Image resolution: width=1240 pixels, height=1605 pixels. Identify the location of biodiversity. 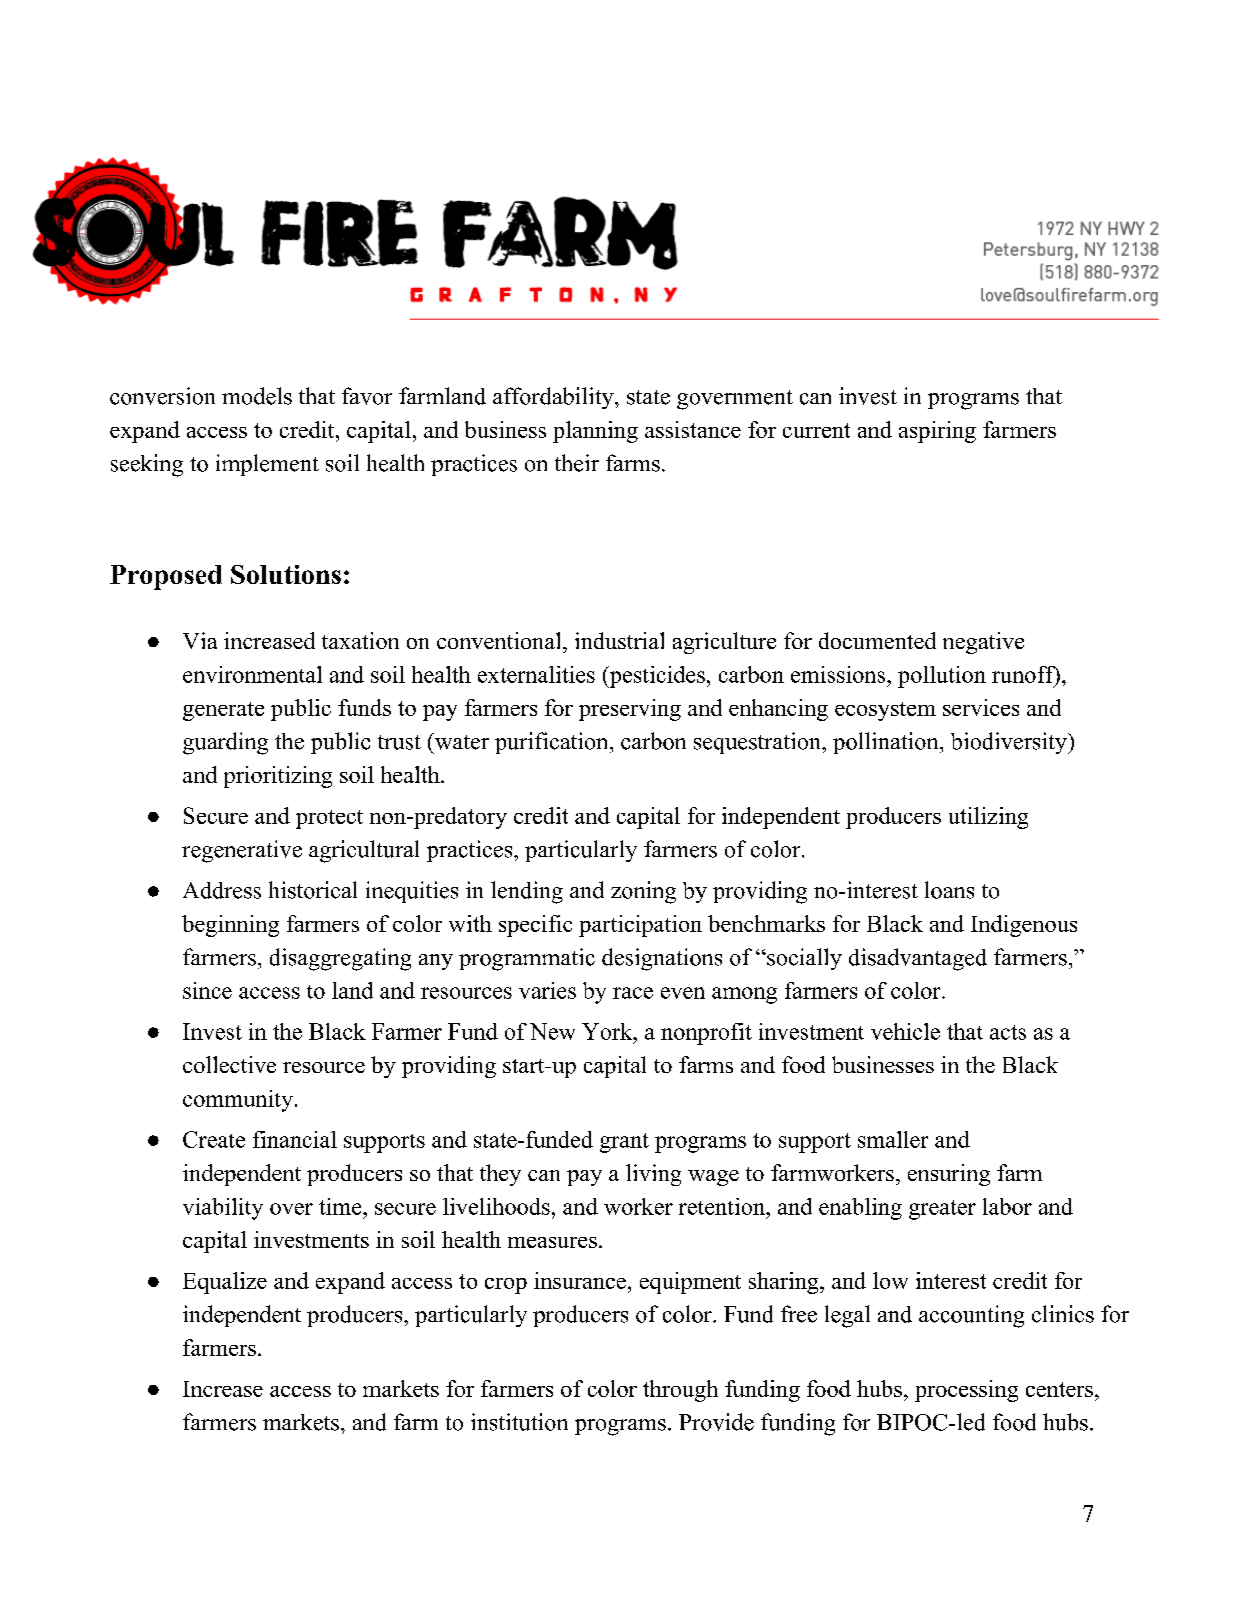
(1009, 743).
